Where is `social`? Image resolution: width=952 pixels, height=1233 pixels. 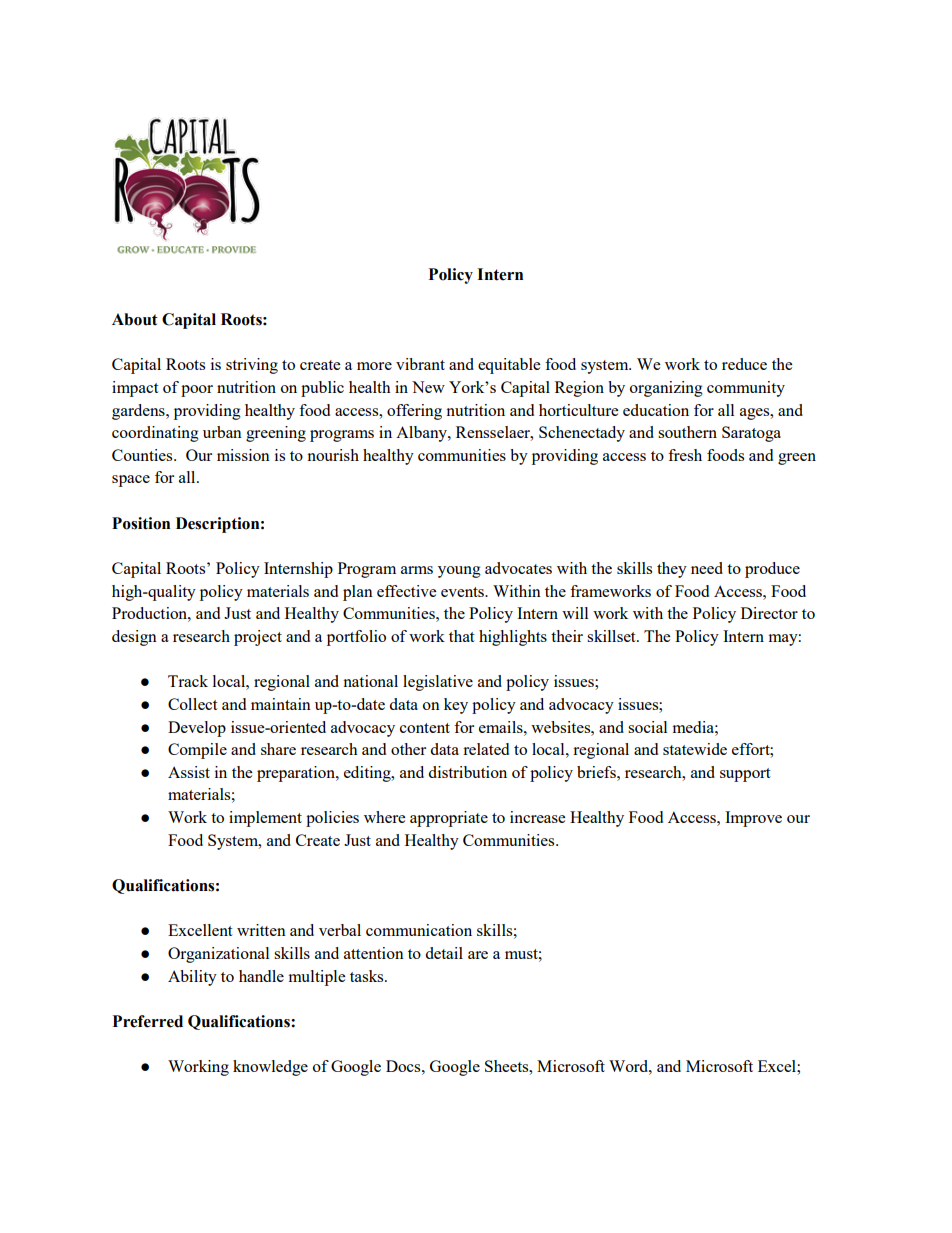
social is located at coordinates (647, 727).
